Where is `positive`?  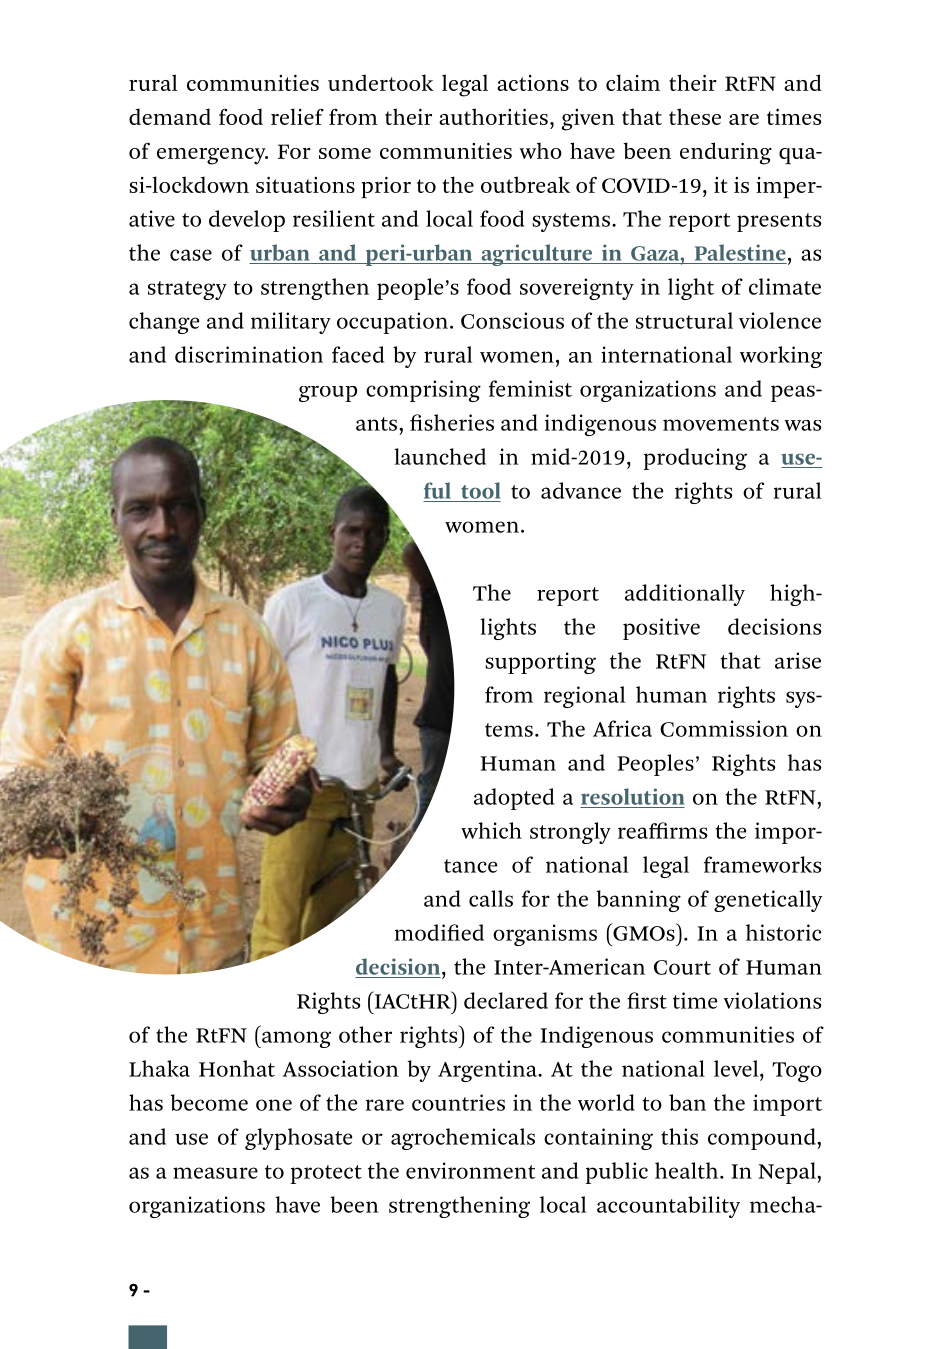 positive is located at coordinates (661, 629).
